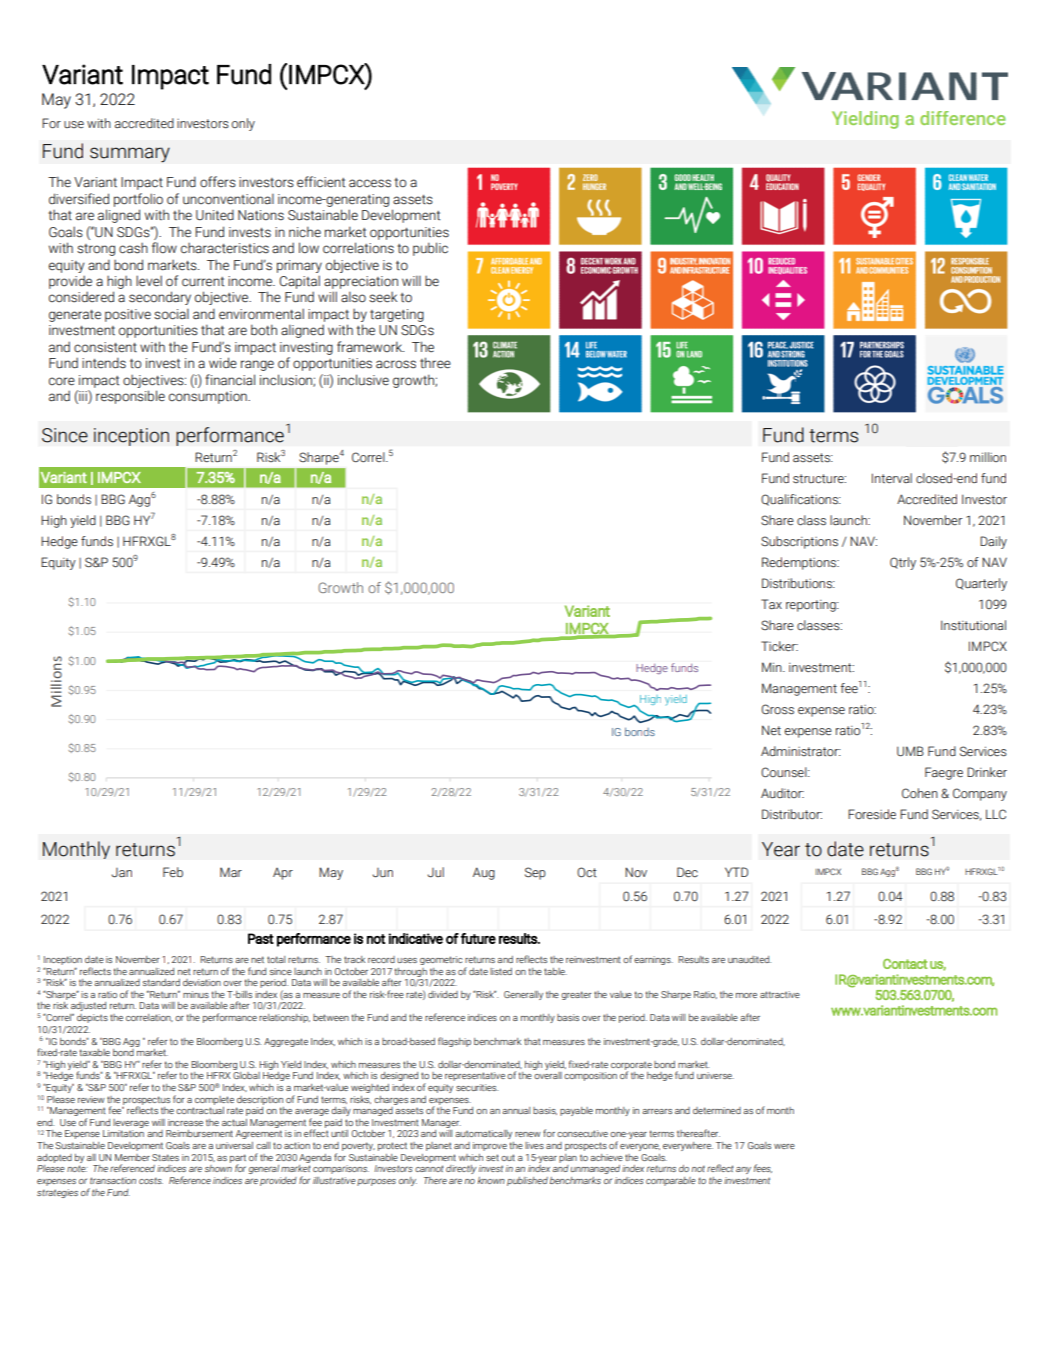  What do you see at coordinates (165, 1157) in the image?
I see `States` at bounding box center [165, 1157].
